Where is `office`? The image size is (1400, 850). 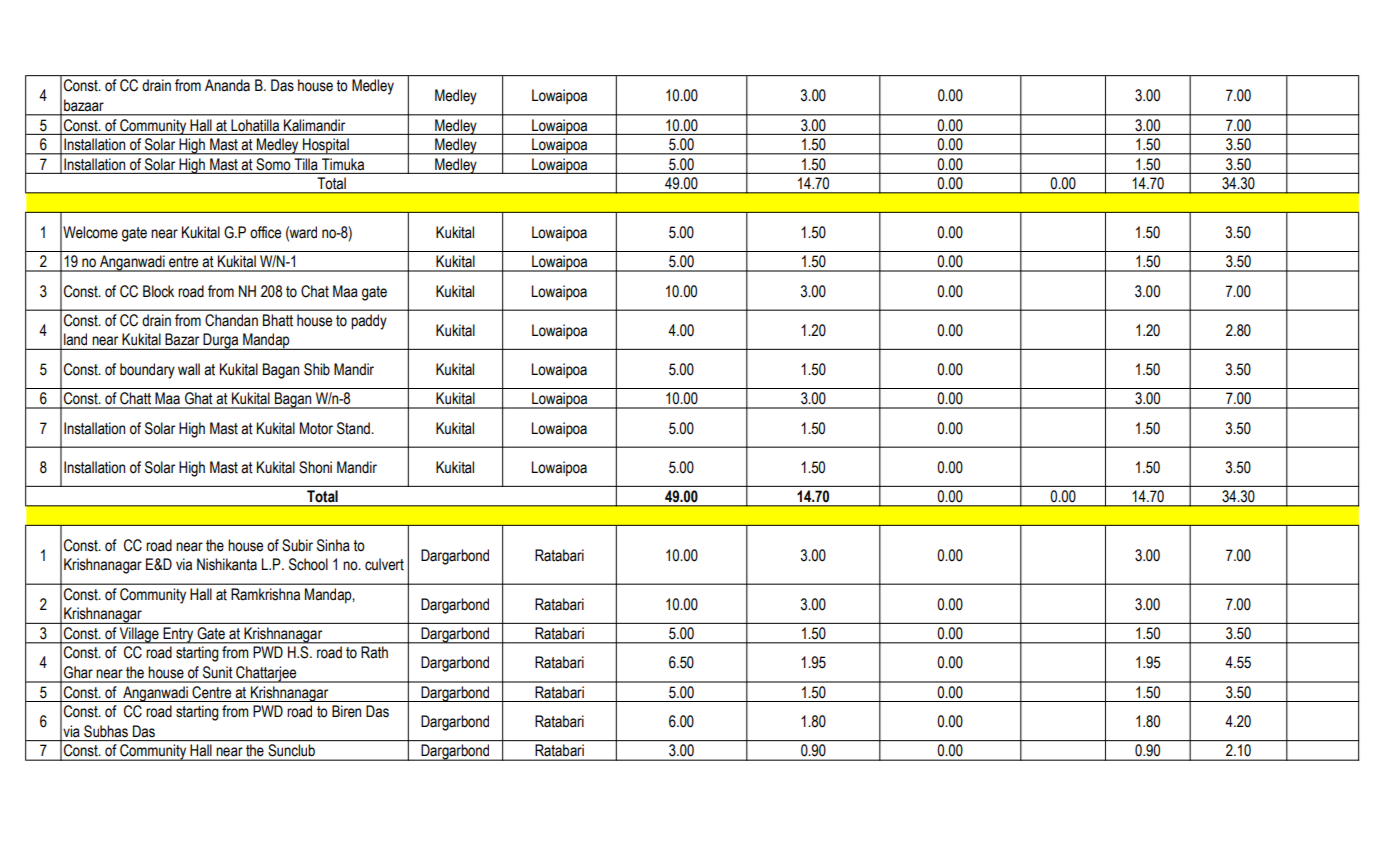 office is located at coordinates (265, 232).
